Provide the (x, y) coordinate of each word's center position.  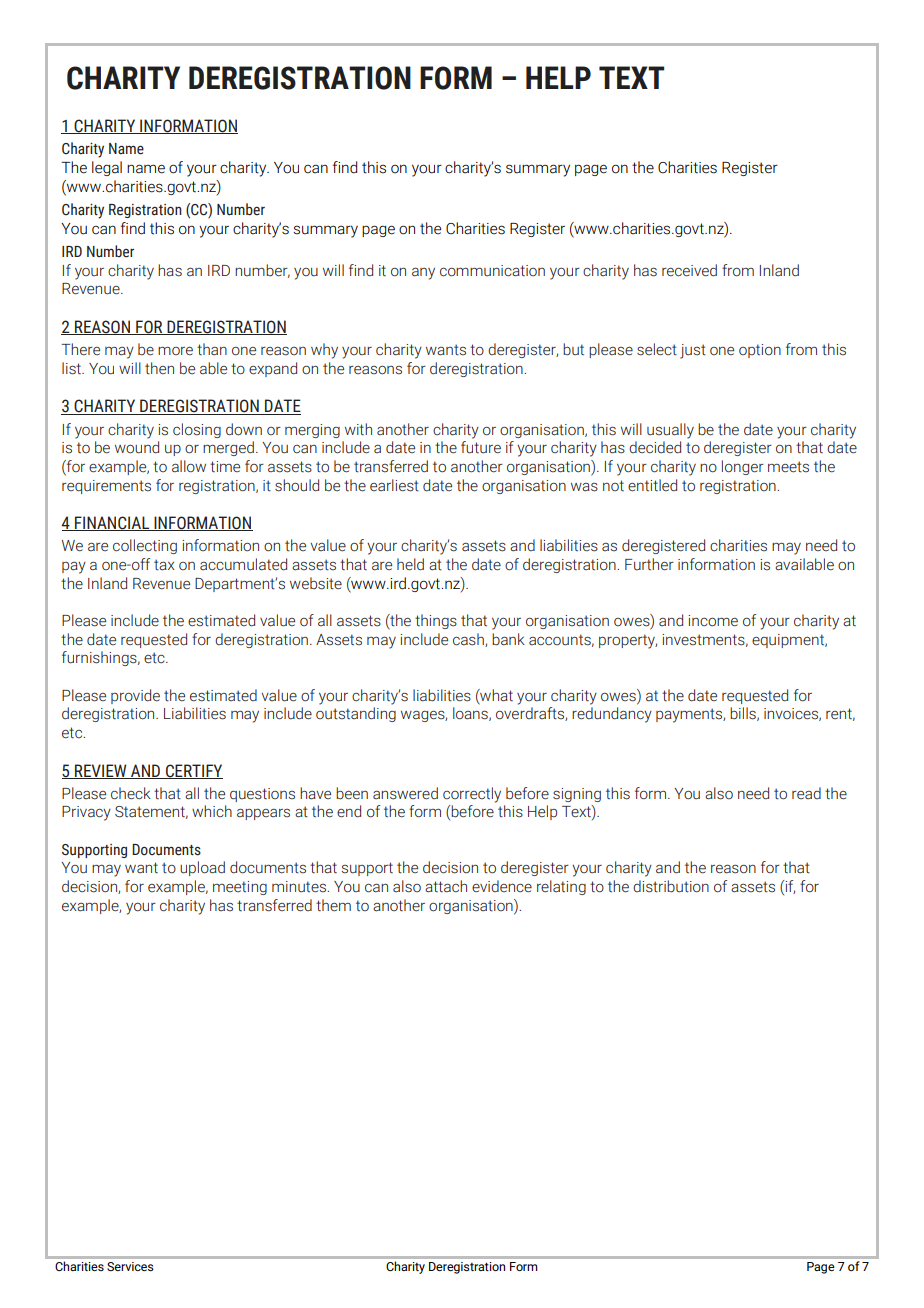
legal (107, 168)
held (410, 564)
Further (649, 564)
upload (202, 868)
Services (130, 1266)
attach (446, 886)
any (423, 273)
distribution (671, 886)
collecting (145, 546)
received (689, 270)
